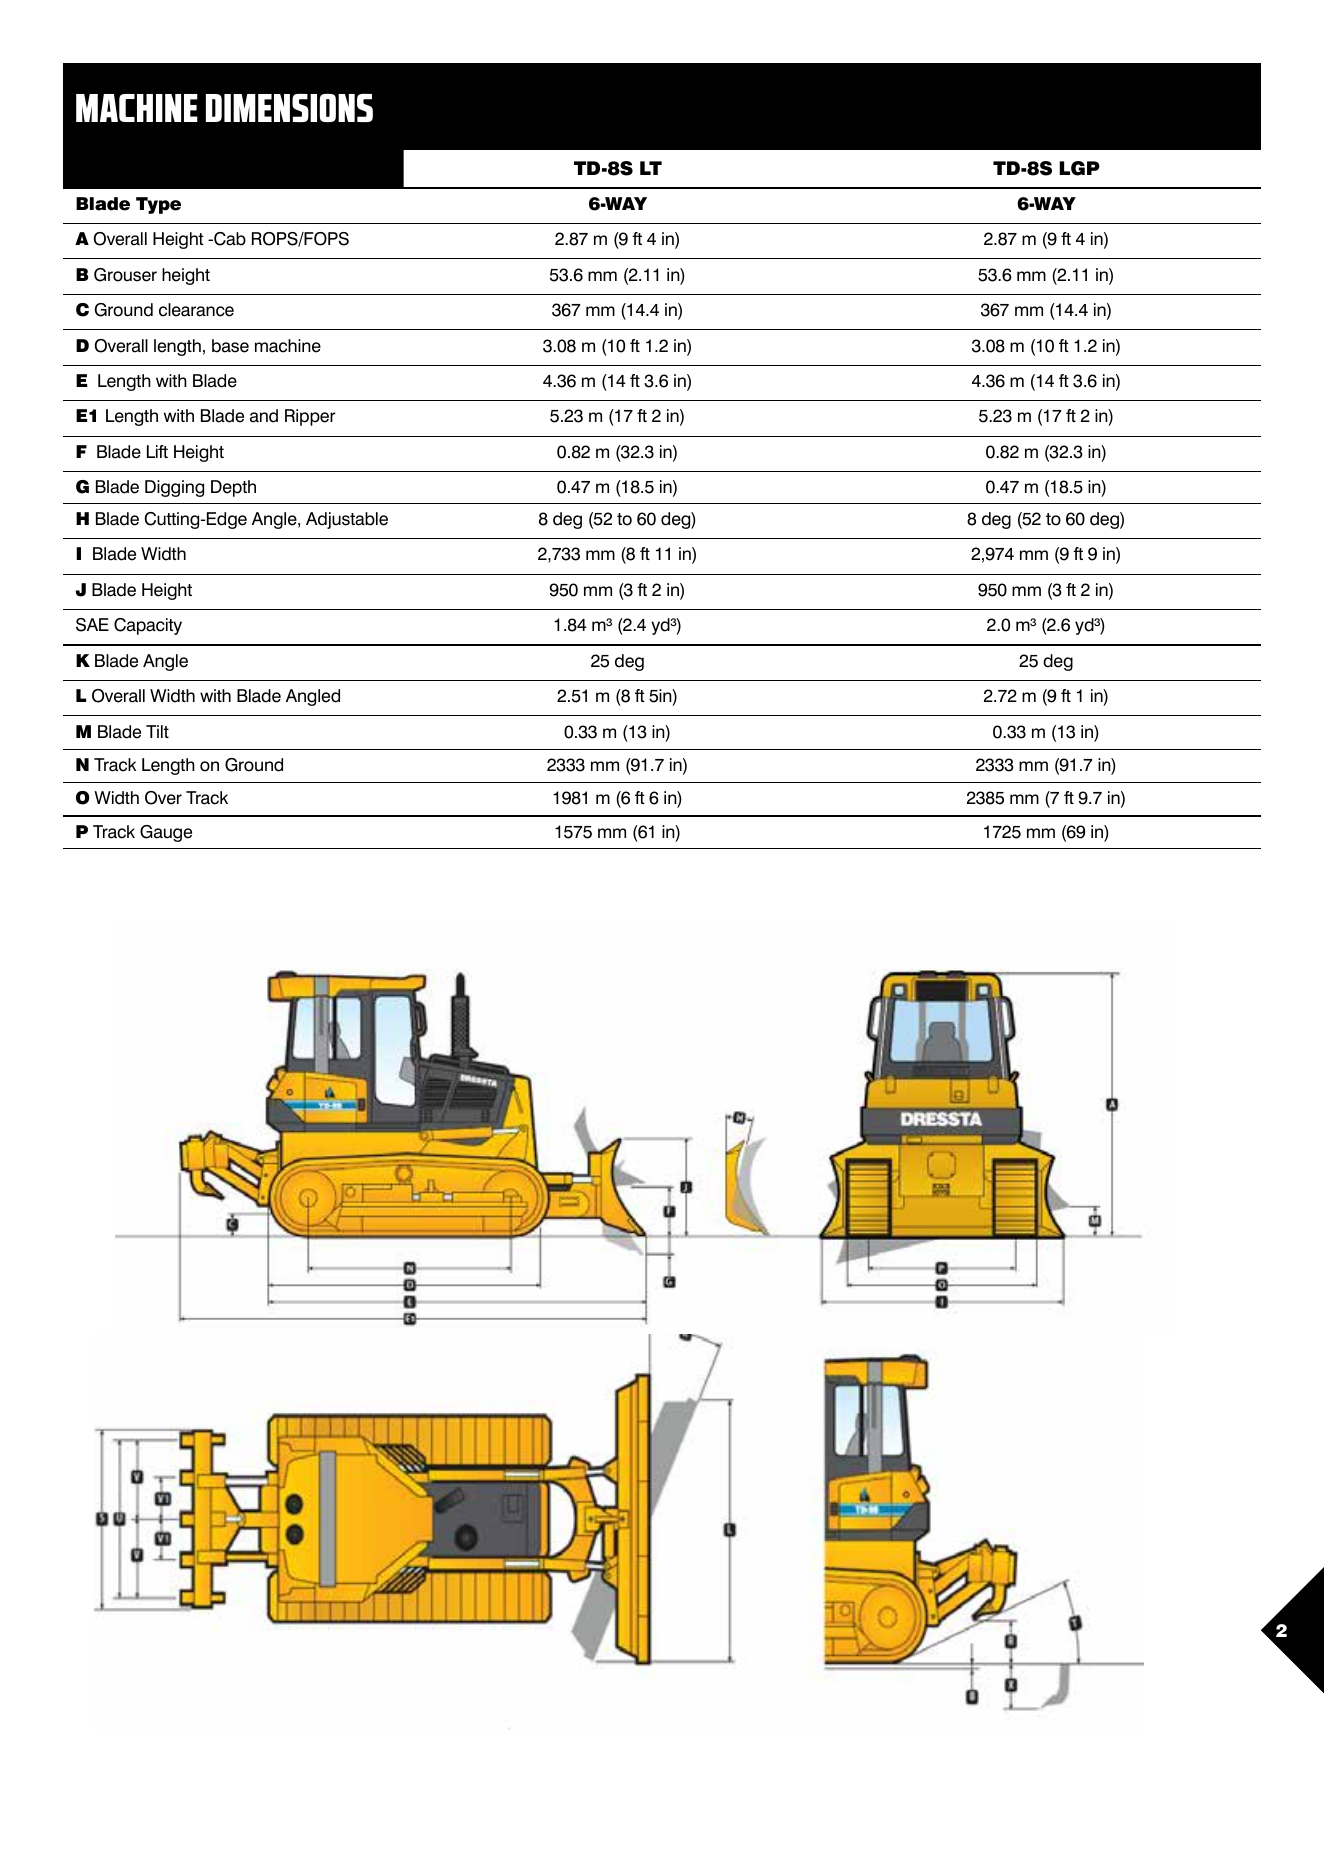 This page has height=1873, width=1324. I want to click on Capacity, so click(148, 626).
